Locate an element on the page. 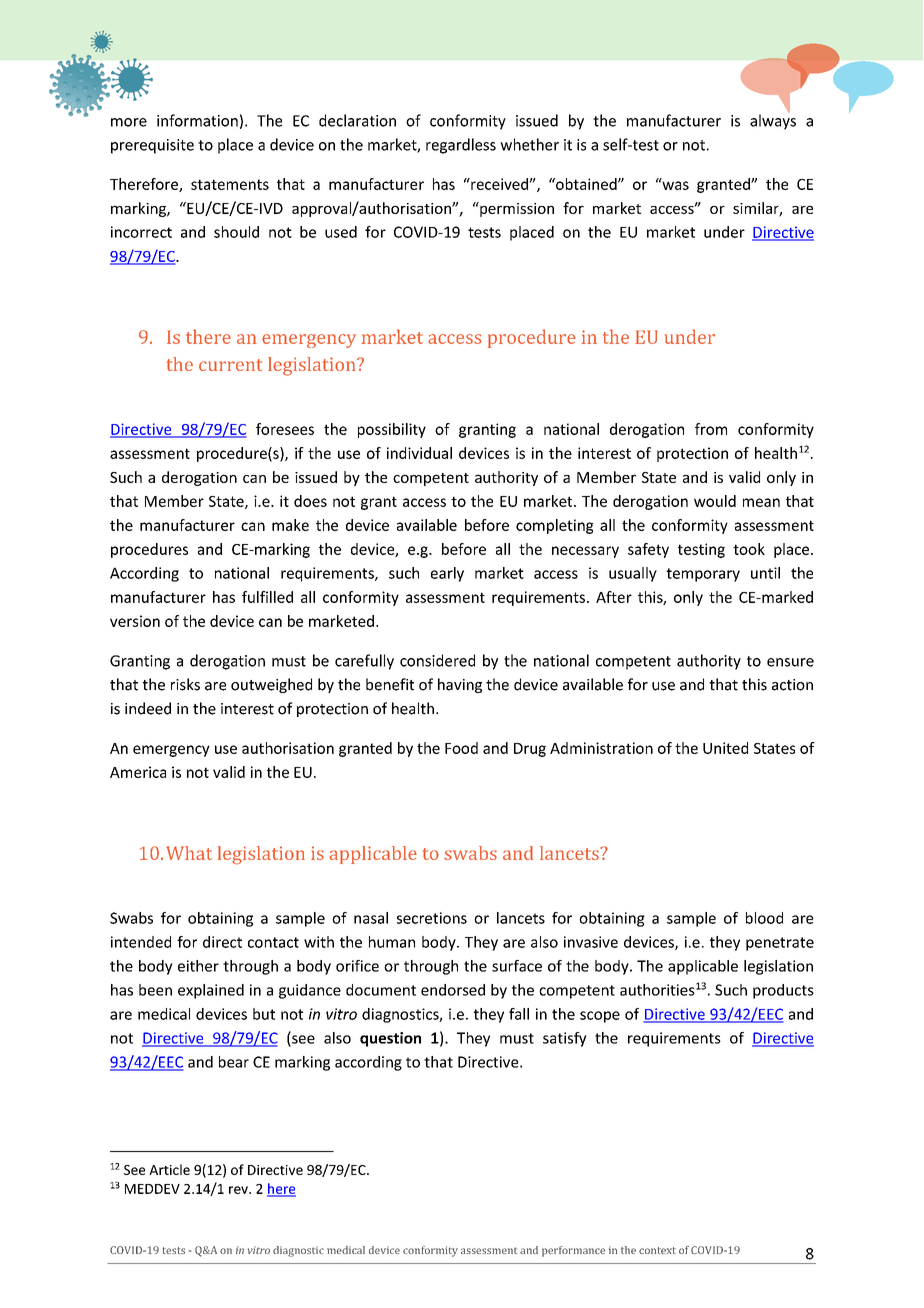 The image size is (924, 1308). Article is located at coordinates (169, 1169).
